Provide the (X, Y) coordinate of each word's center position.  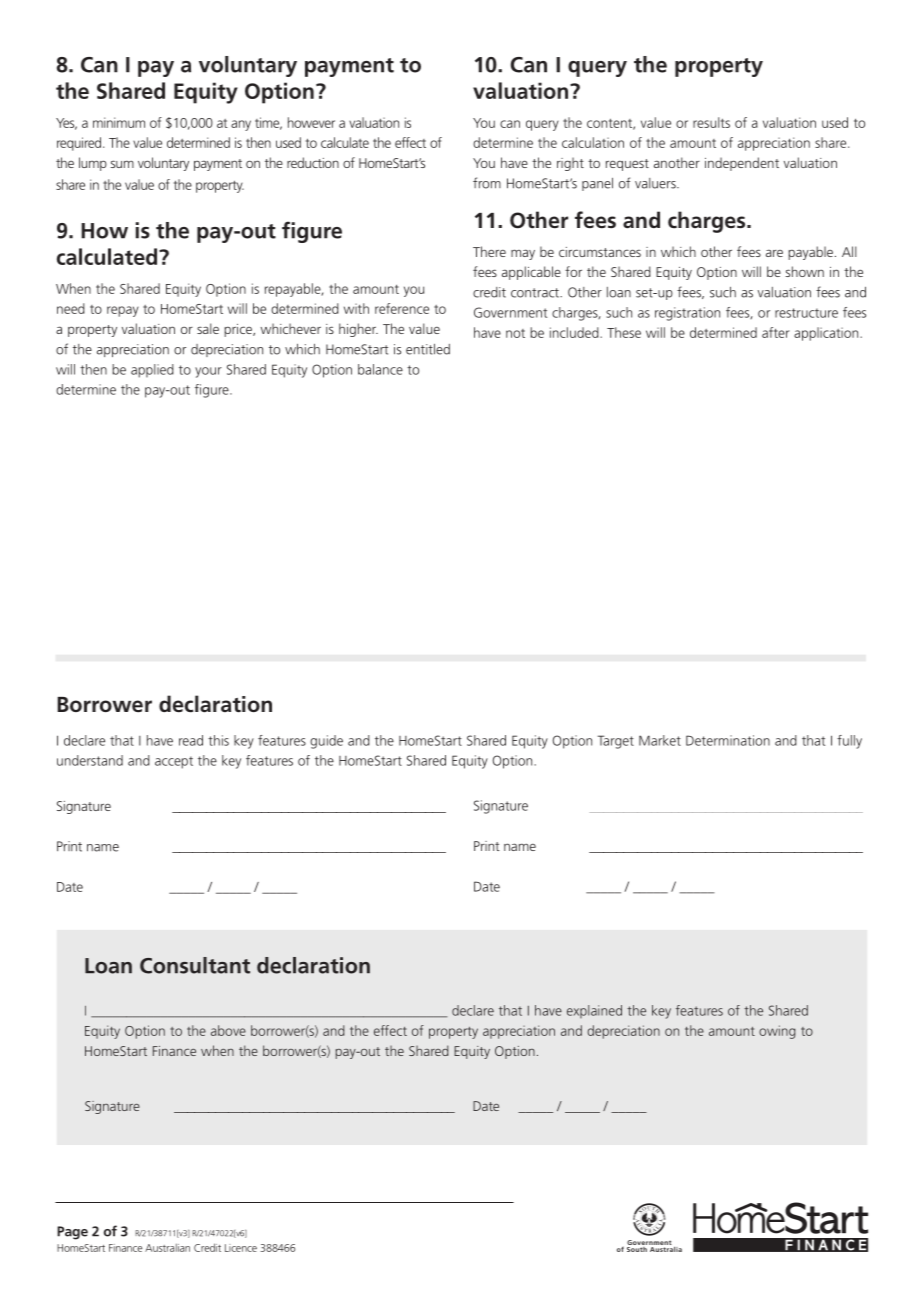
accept (174, 762)
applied (152, 371)
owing (777, 1032)
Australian (167, 1247)
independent (742, 164)
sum (122, 164)
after (775, 332)
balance (380, 369)
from (487, 183)
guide (326, 742)
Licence (241, 1248)
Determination (728, 740)
